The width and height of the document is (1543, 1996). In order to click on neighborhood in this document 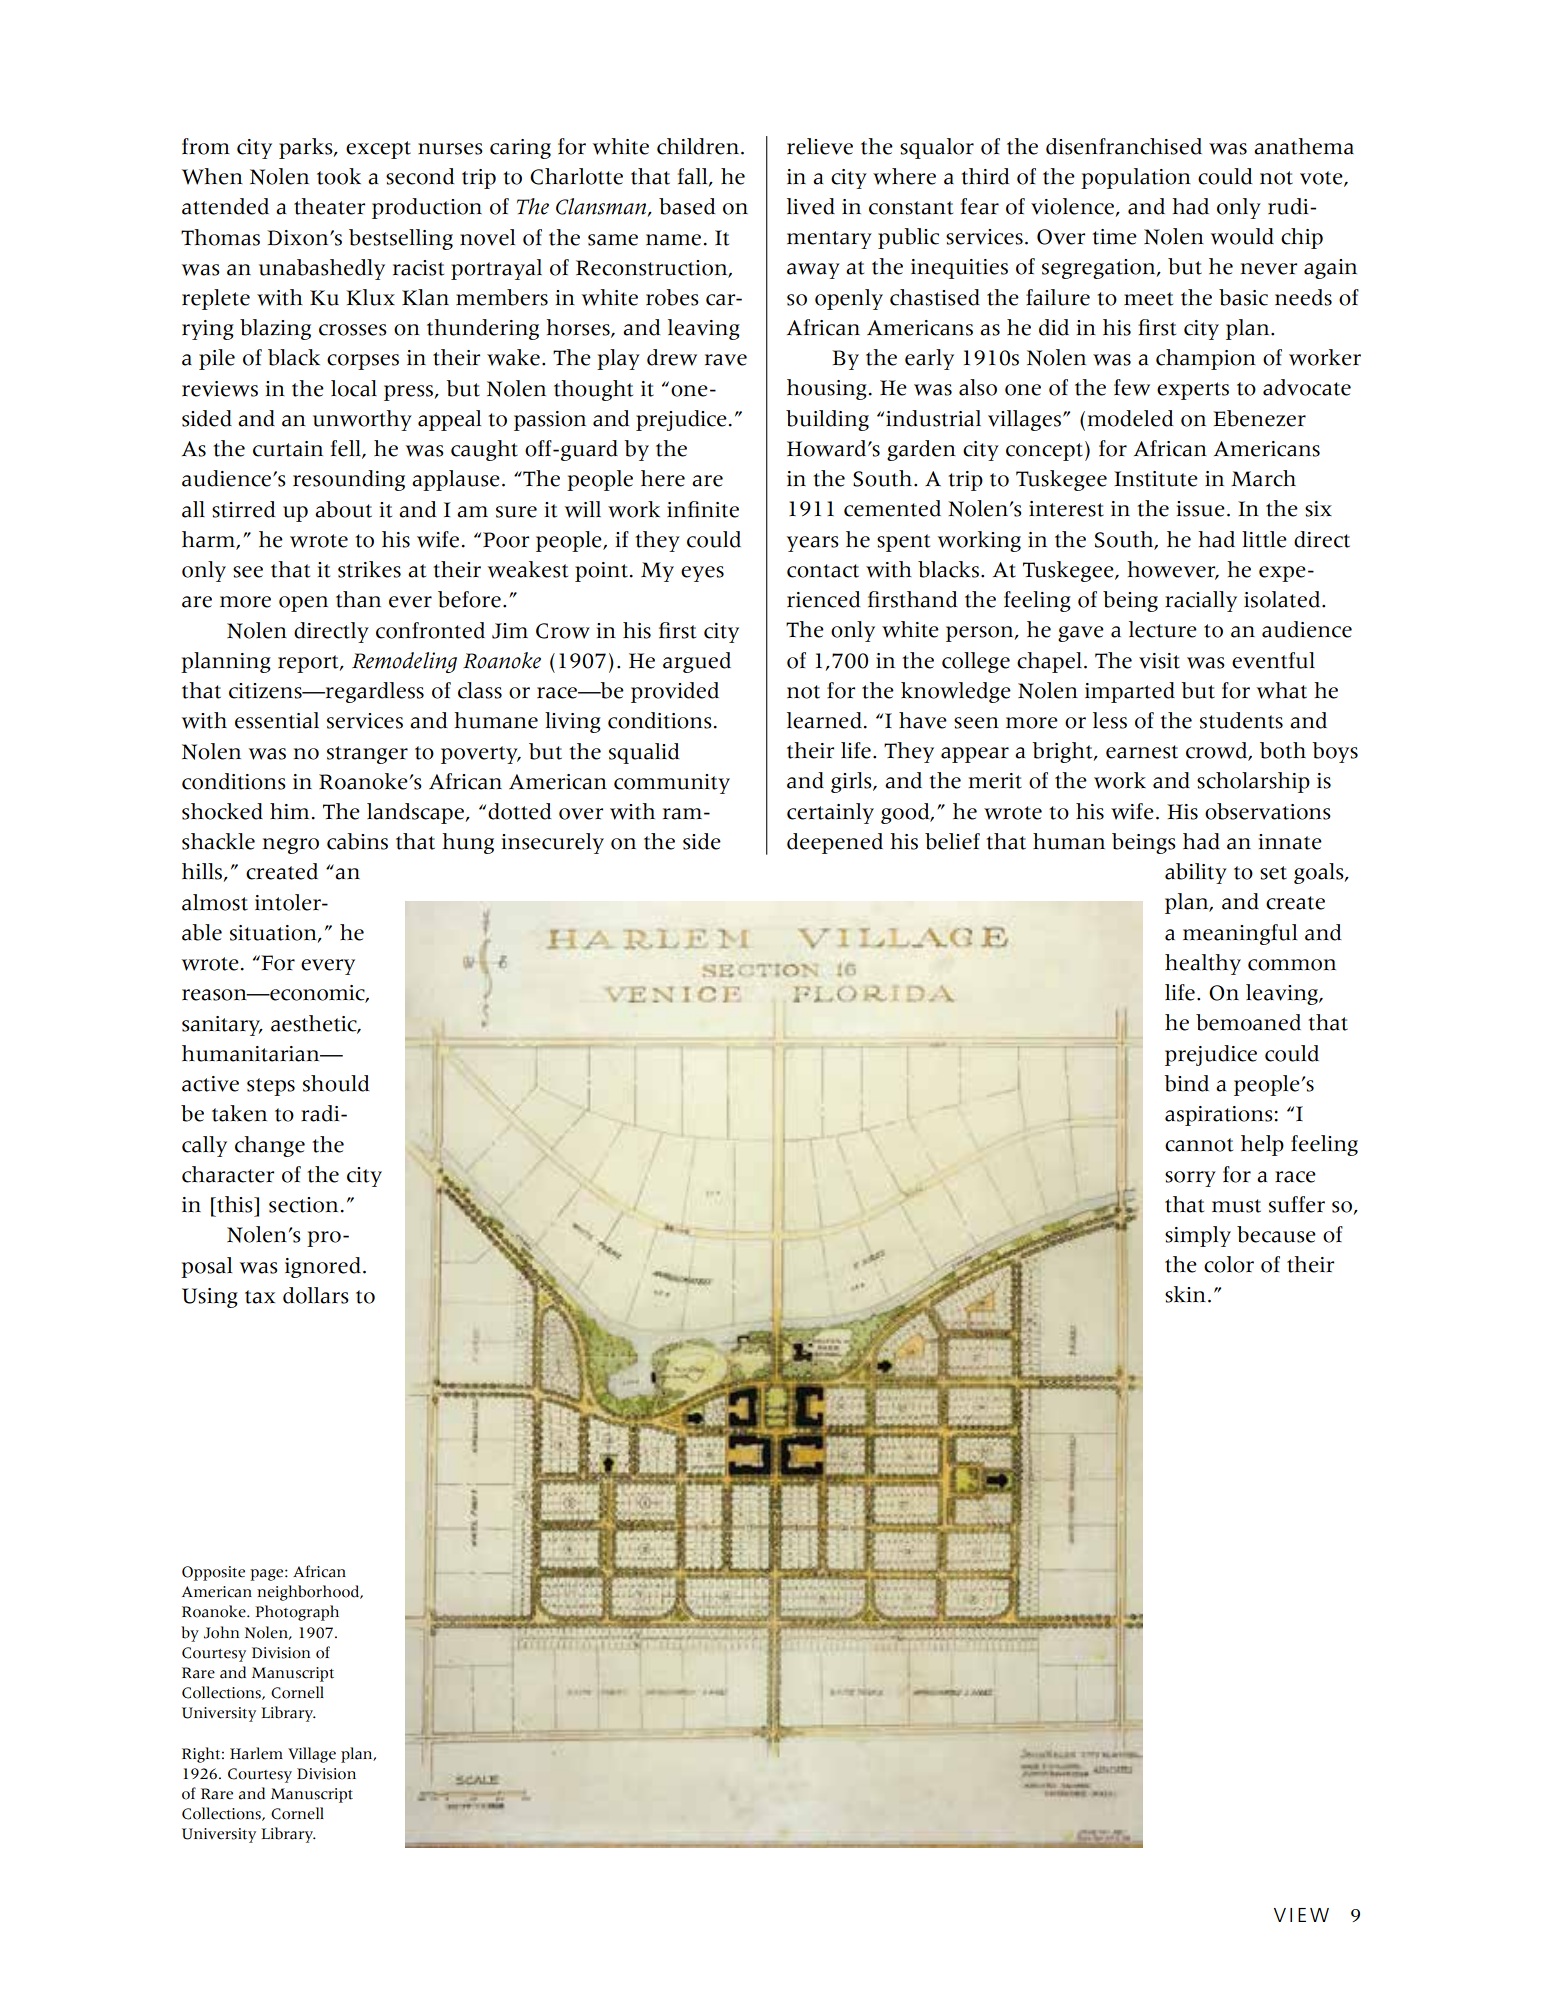, I will do `click(309, 1593)`.
